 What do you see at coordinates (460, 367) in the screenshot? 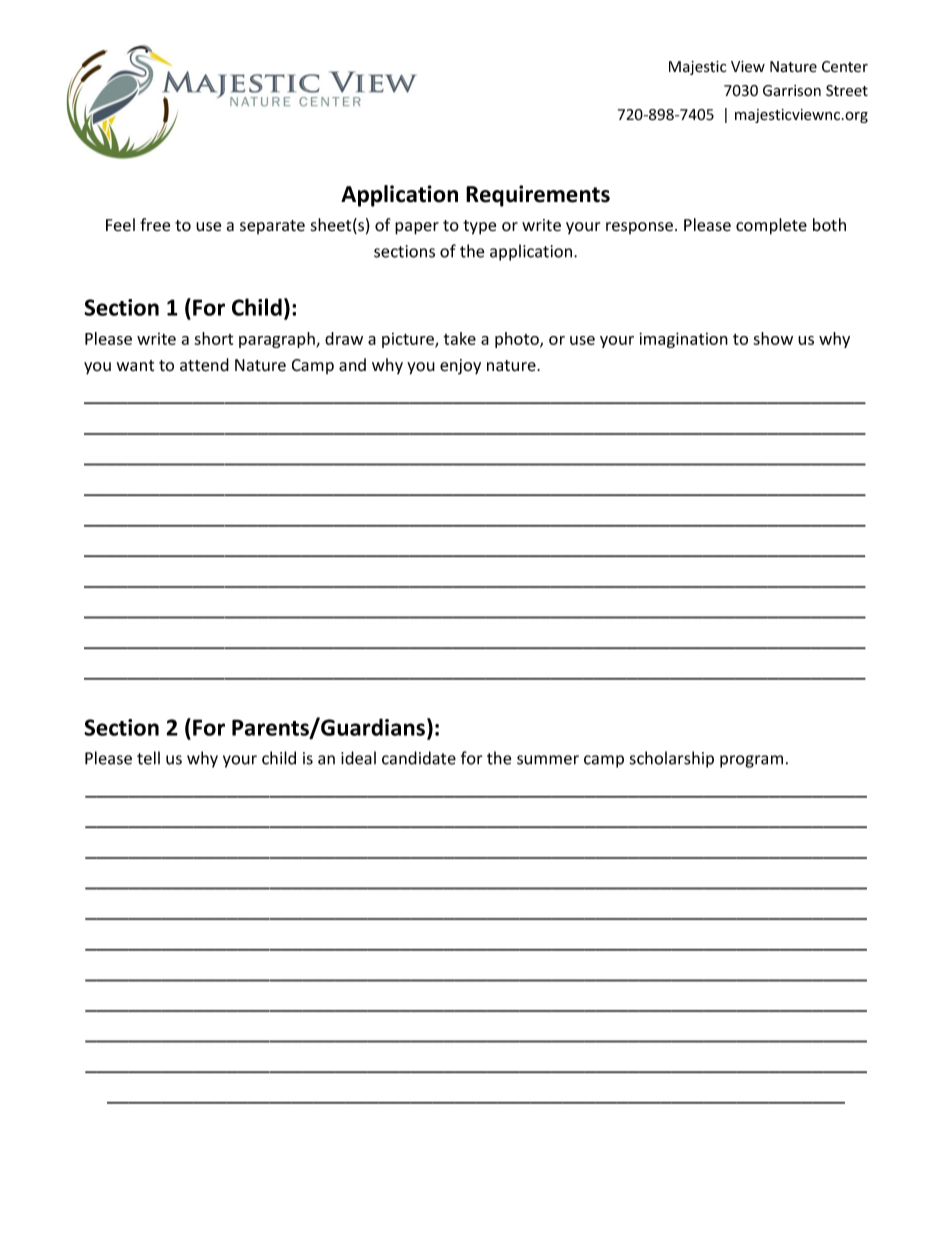
I see `enjoy` at bounding box center [460, 367].
